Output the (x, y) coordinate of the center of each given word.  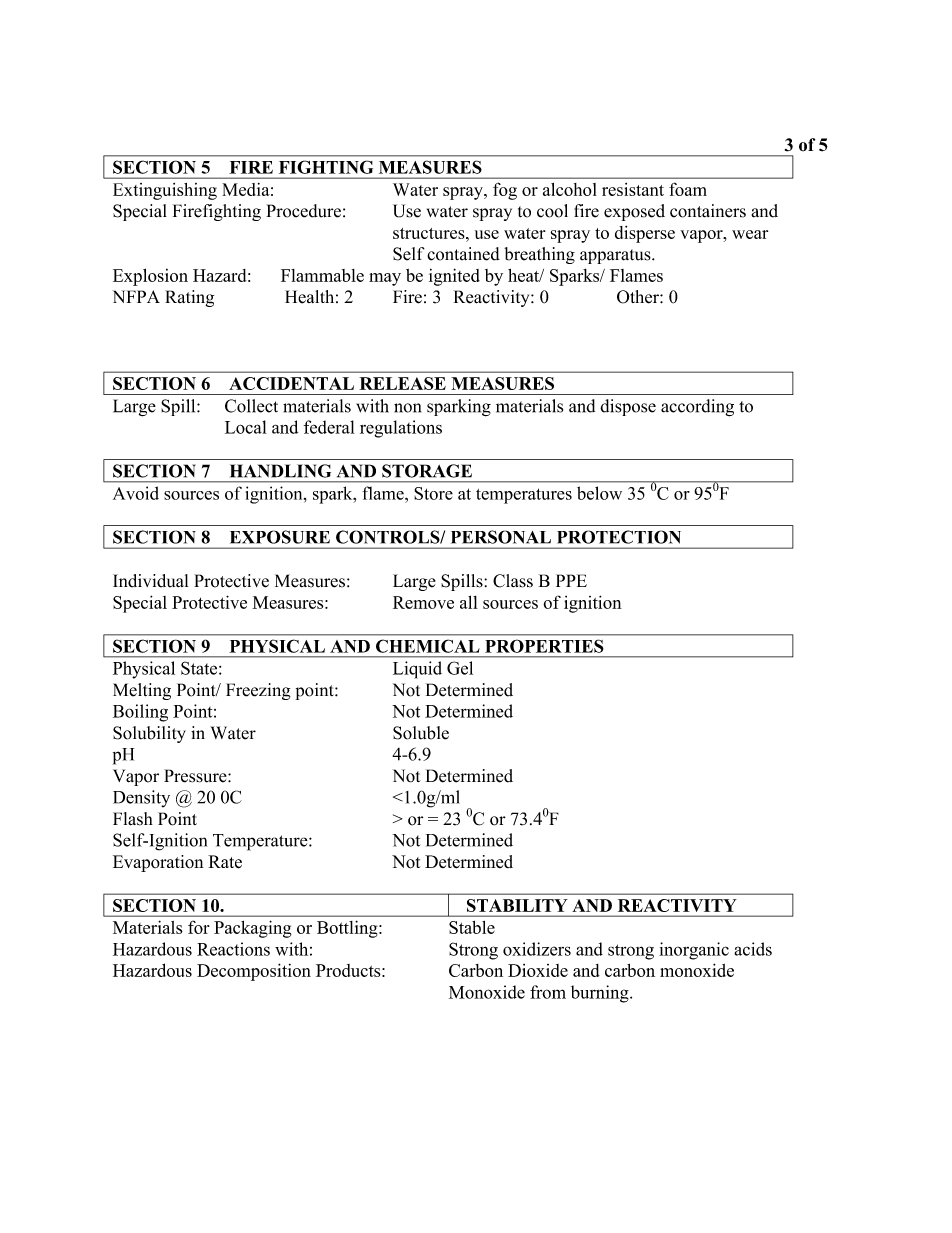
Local (246, 427)
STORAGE (427, 471)
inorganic (694, 951)
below (599, 493)
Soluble (421, 733)
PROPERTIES (544, 646)
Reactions (233, 949)
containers (708, 211)
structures (430, 233)
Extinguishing (165, 191)
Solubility (149, 734)
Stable (472, 927)
